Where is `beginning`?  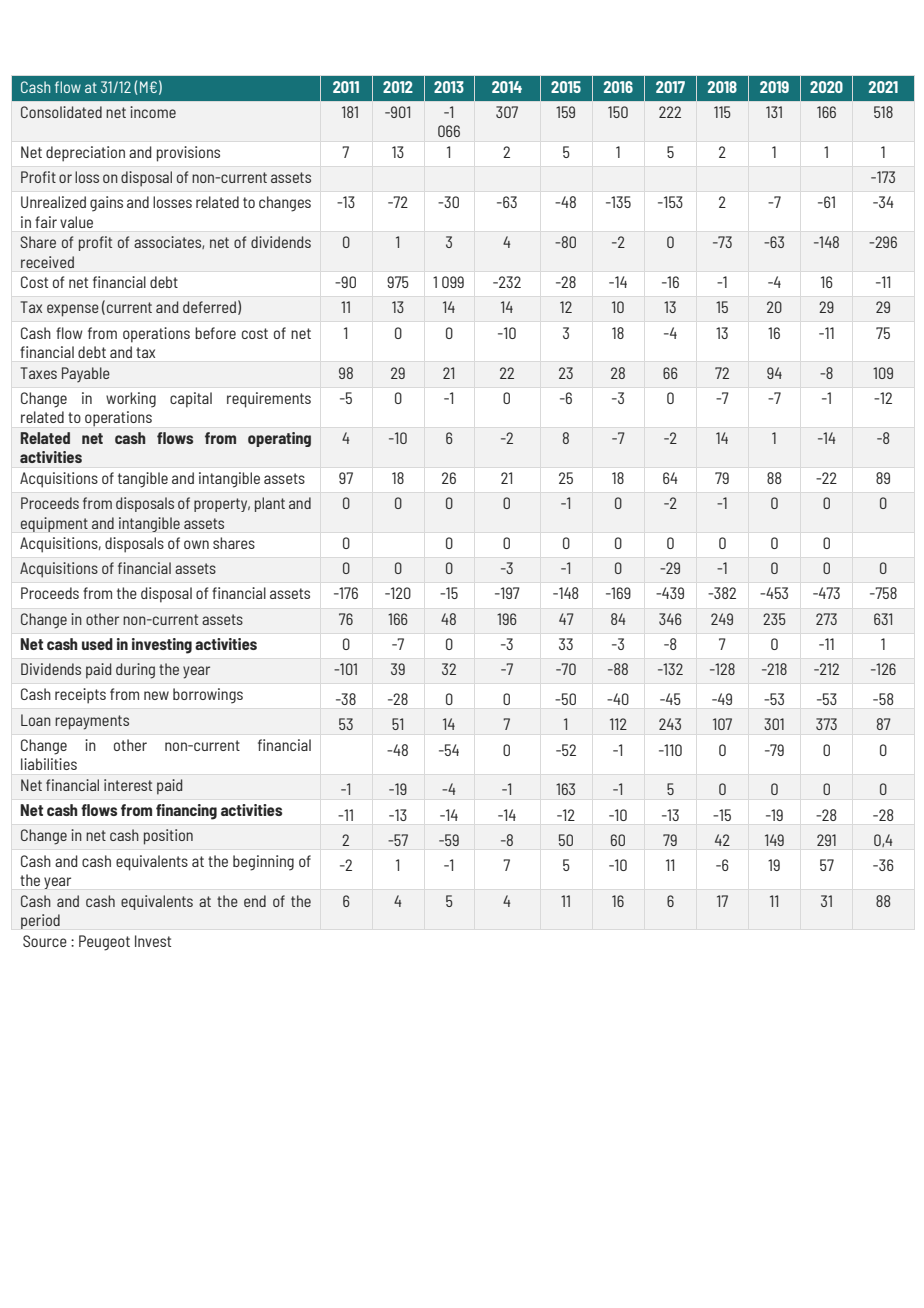
beginning is located at coordinates (263, 863).
